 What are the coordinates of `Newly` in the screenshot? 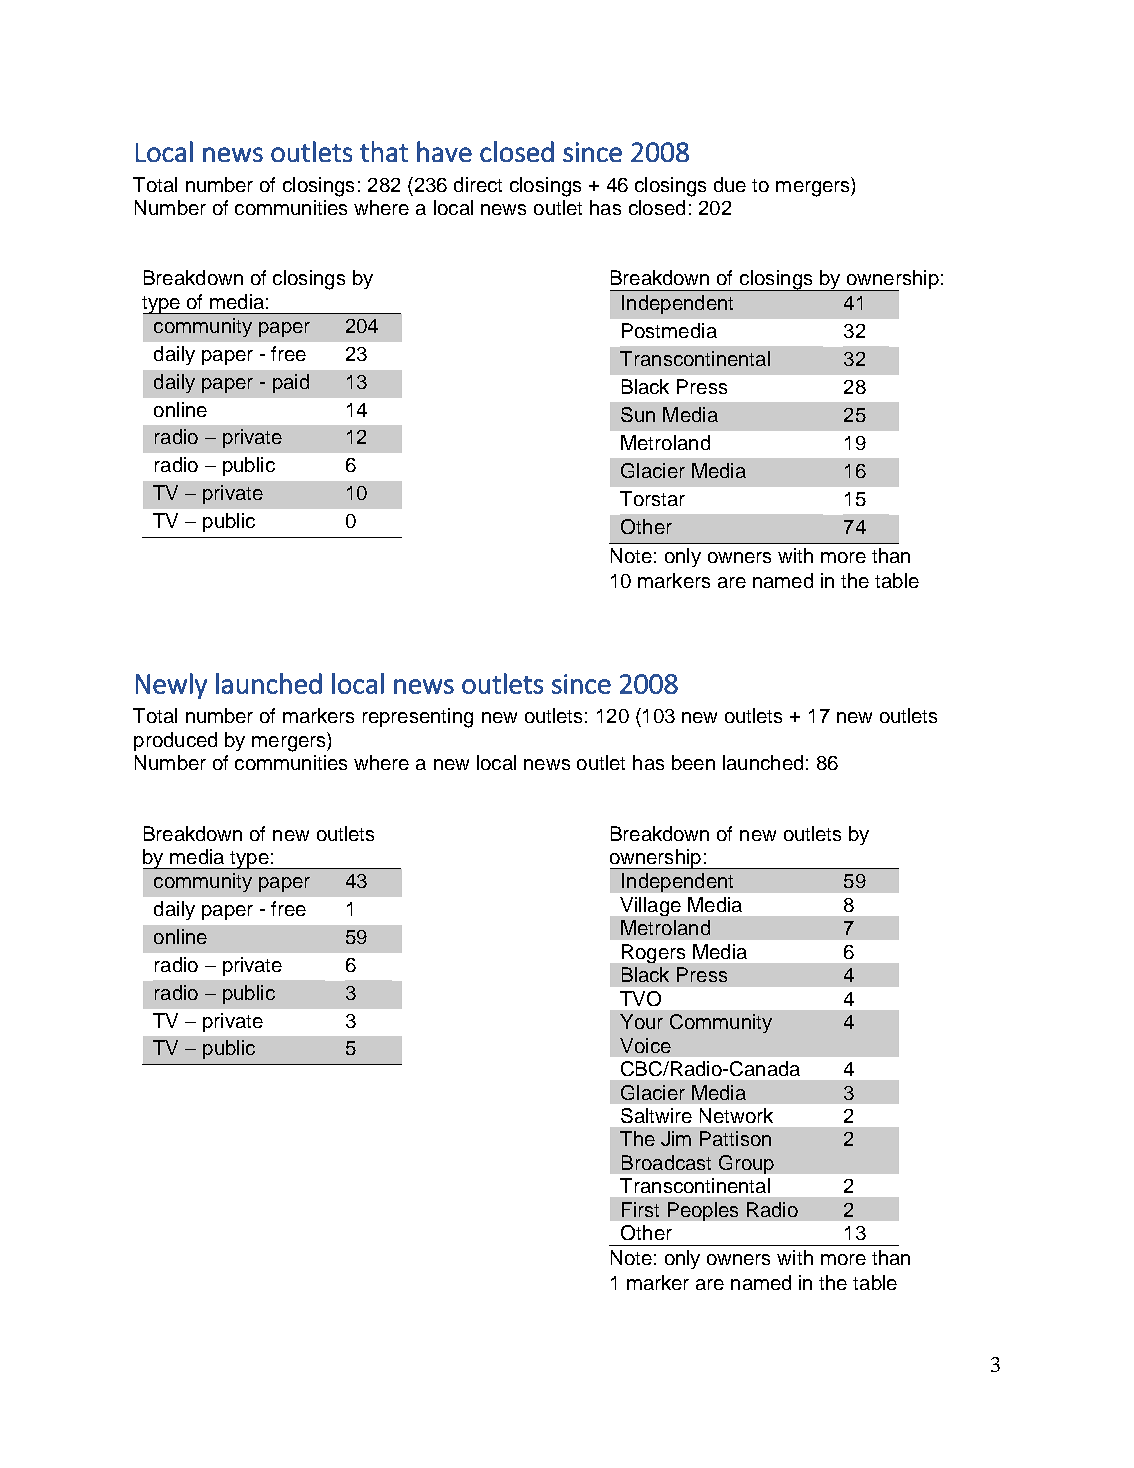 It's located at (171, 686).
